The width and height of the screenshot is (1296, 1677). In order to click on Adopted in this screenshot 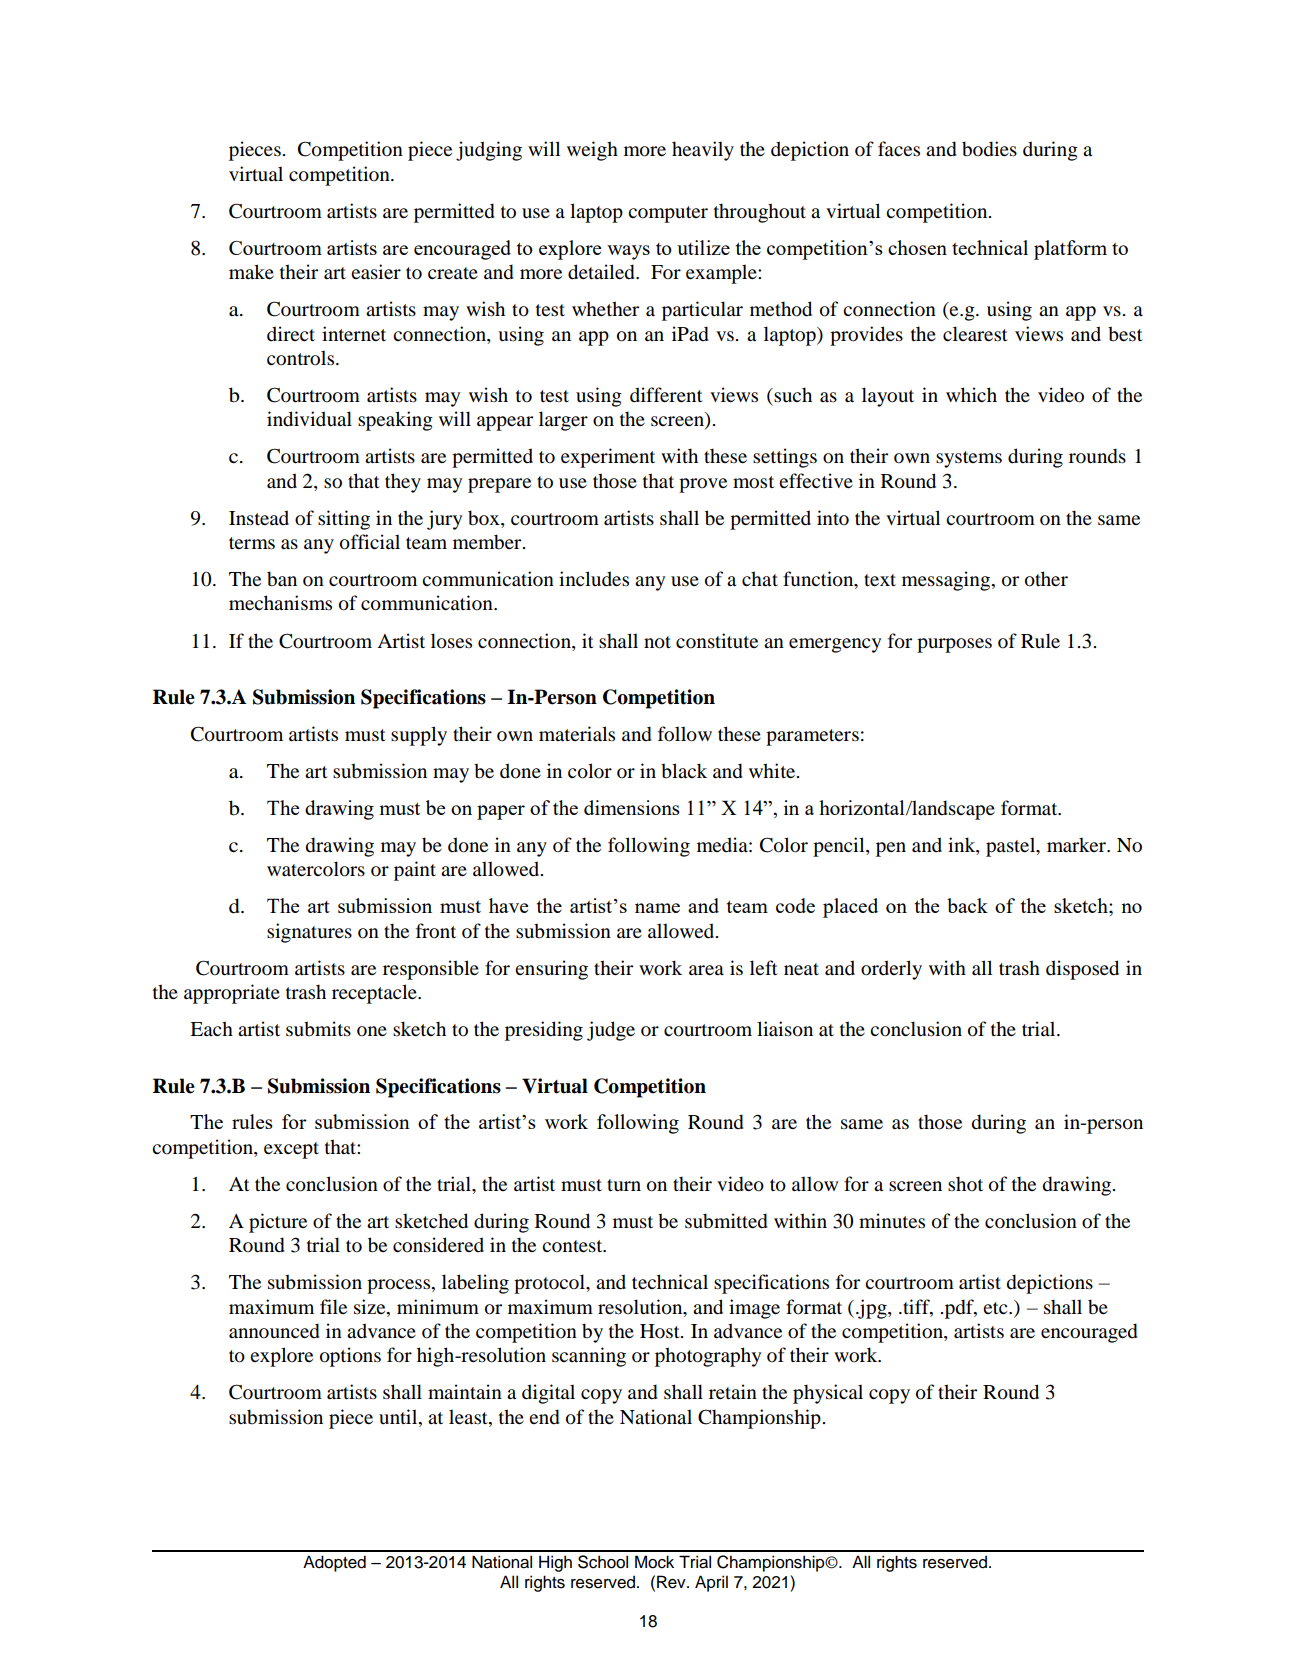, I will do `click(334, 1563)`.
